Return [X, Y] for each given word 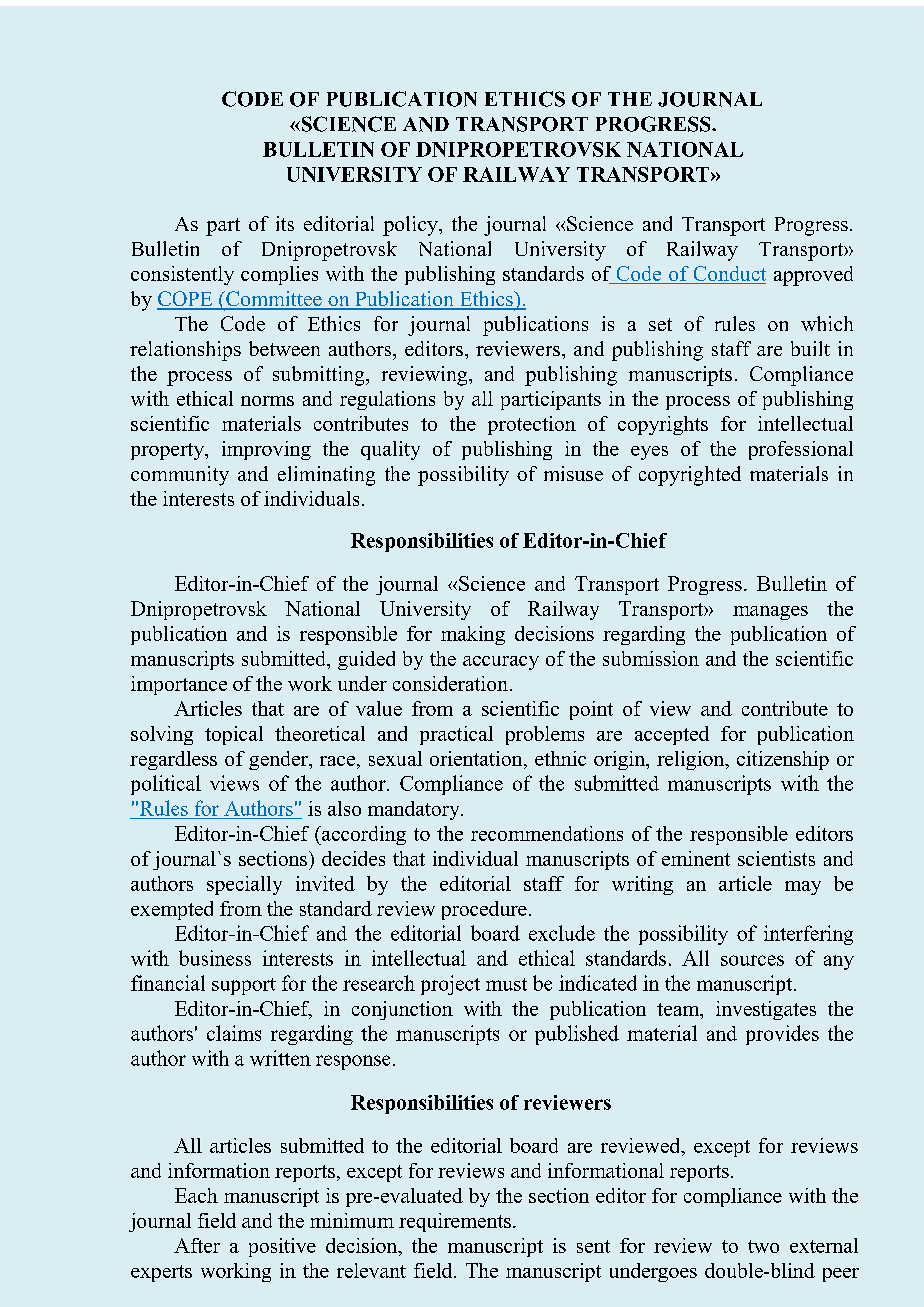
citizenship [783, 760]
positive [282, 1247]
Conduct [728, 275]
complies [279, 275]
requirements [455, 1222]
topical [234, 735]
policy [411, 226]
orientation [477, 758]
